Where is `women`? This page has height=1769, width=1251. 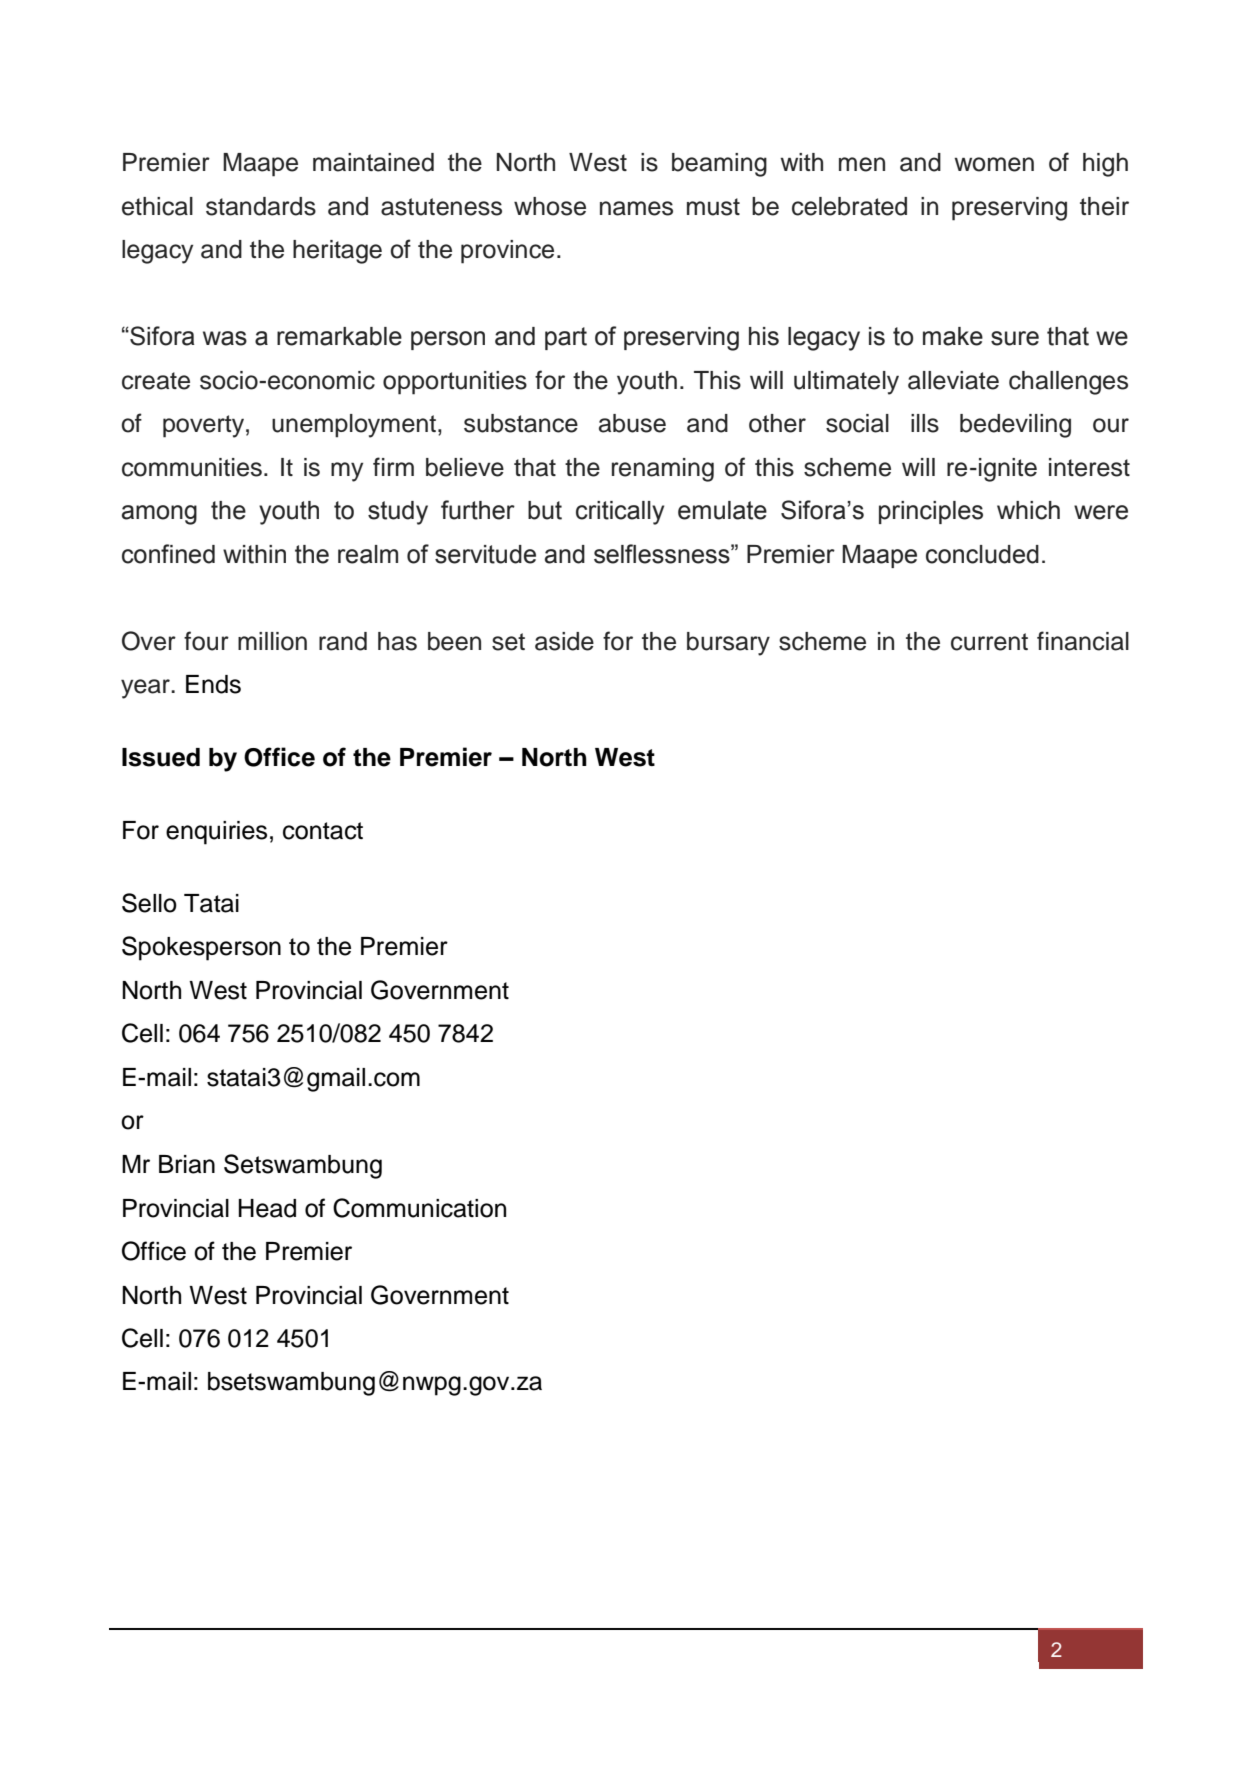
women is located at coordinates (994, 164).
